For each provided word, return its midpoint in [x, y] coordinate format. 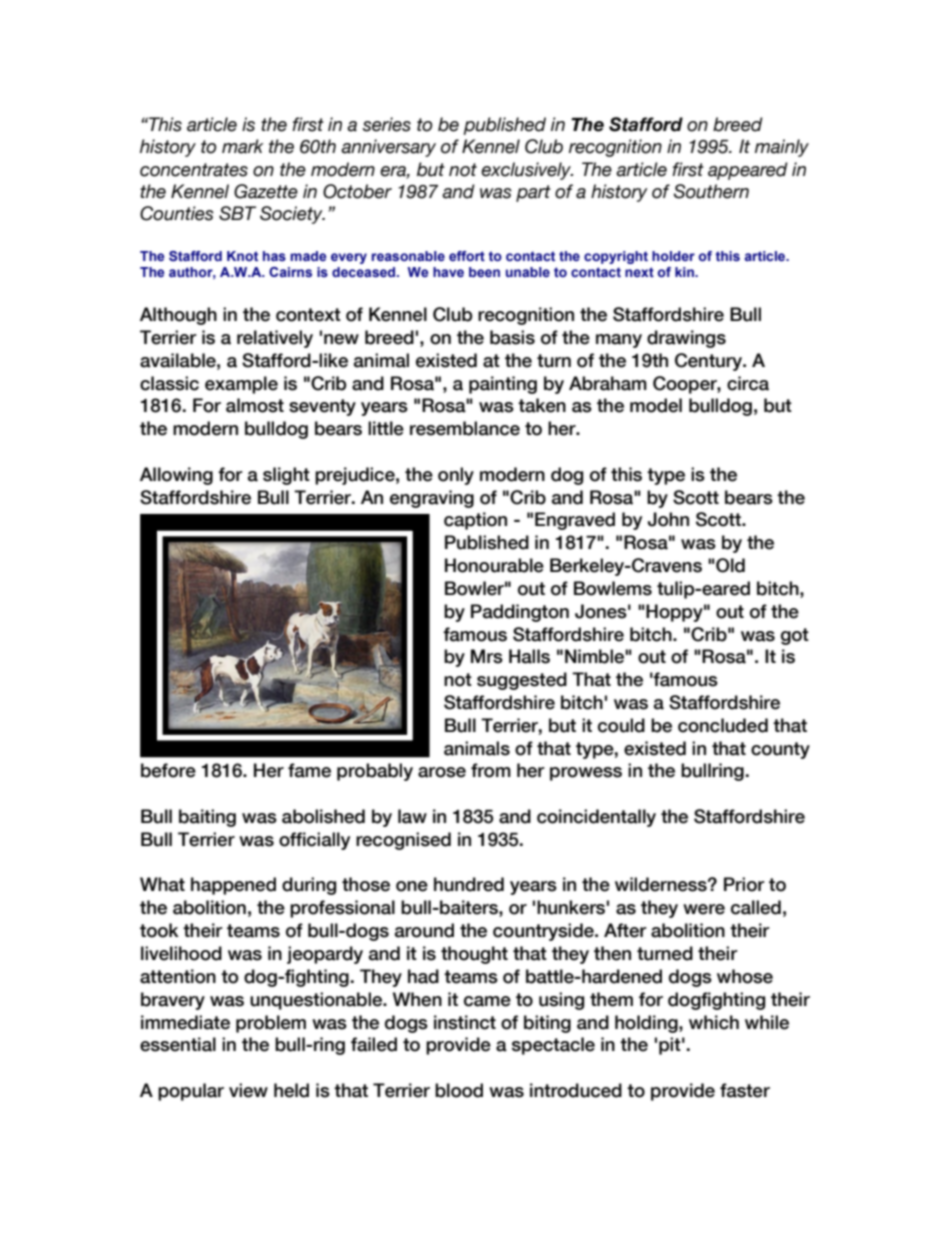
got [795, 636]
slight [286, 476]
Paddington [520, 613]
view [248, 1090]
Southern [711, 191]
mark [243, 146]
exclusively [527, 171]
